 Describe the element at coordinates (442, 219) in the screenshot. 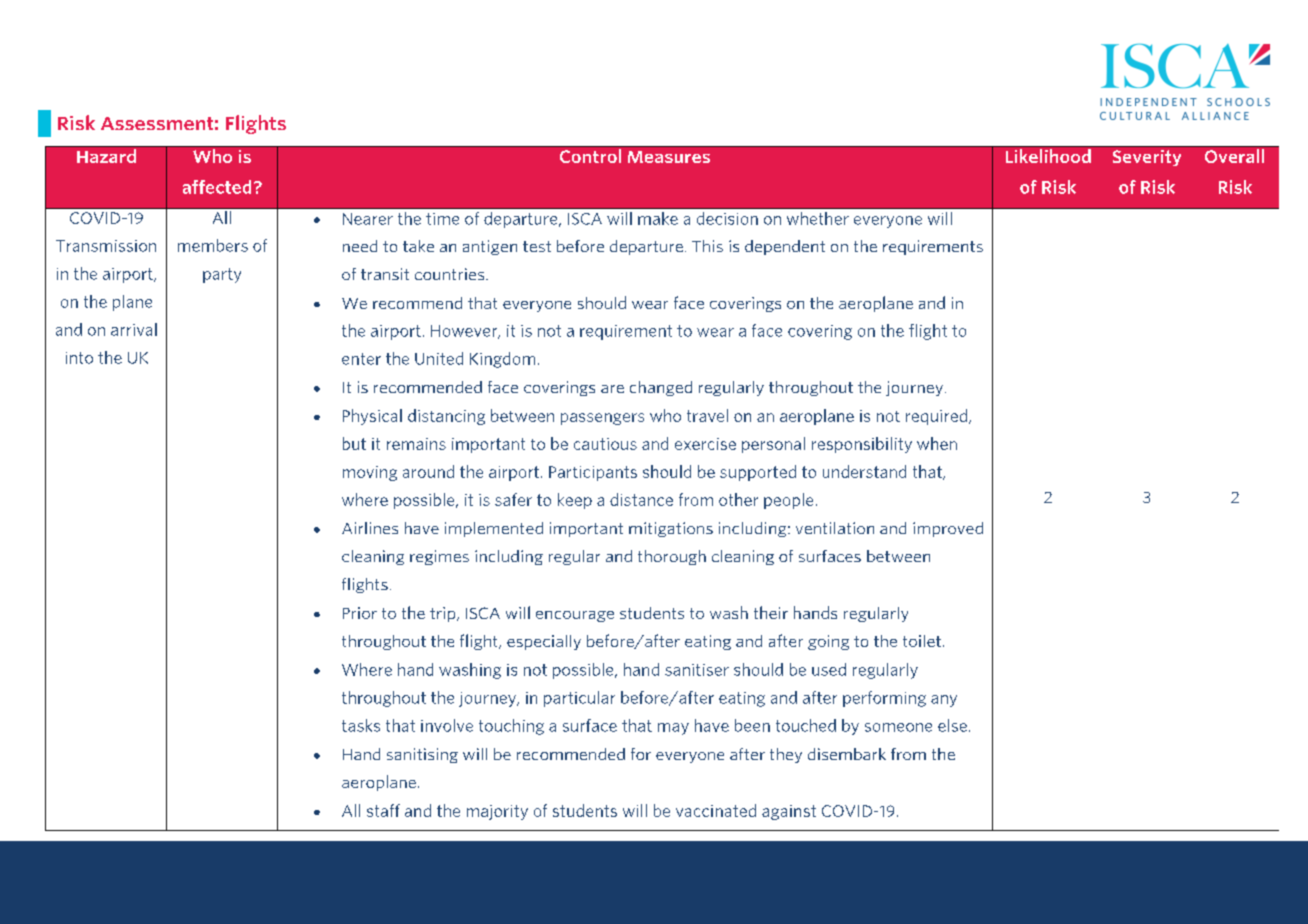

I see `time` at that location.
